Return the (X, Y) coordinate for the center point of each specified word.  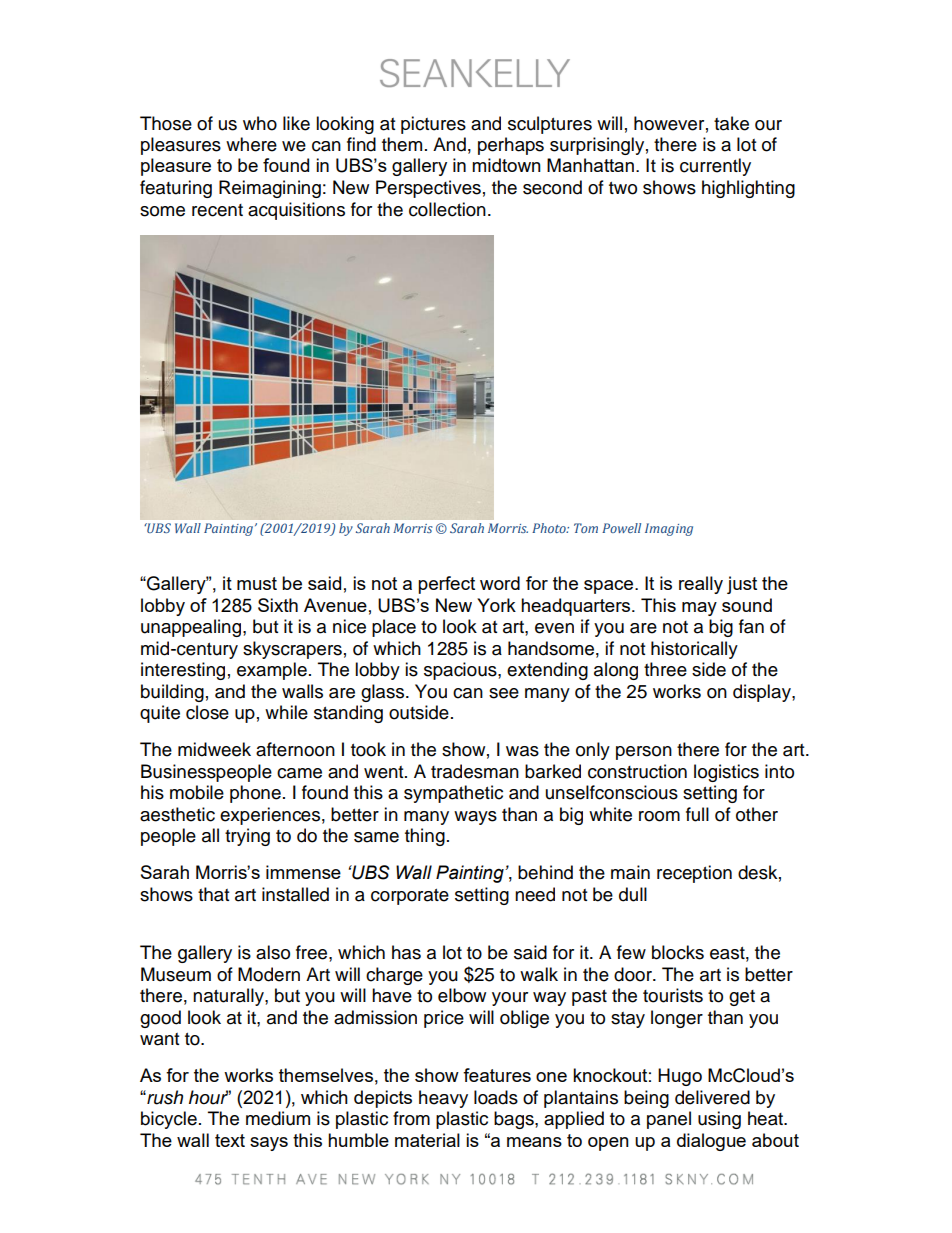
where (251, 144)
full (697, 814)
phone (255, 794)
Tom (586, 528)
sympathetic (453, 794)
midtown (506, 165)
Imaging (669, 529)
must (257, 583)
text (230, 1140)
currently (715, 167)
